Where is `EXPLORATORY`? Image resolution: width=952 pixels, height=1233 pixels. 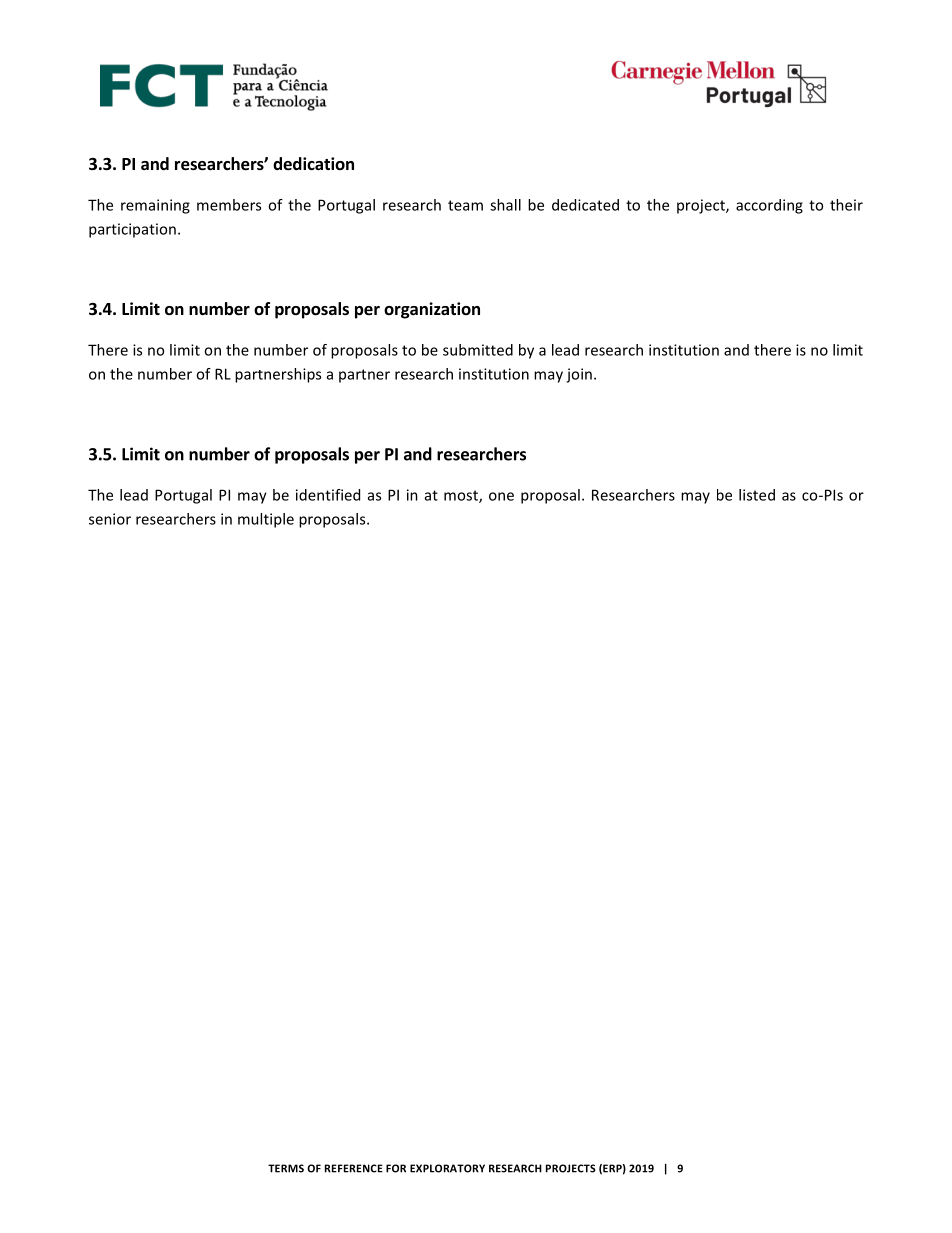
EXPLORATORY is located at coordinates (447, 1168).
